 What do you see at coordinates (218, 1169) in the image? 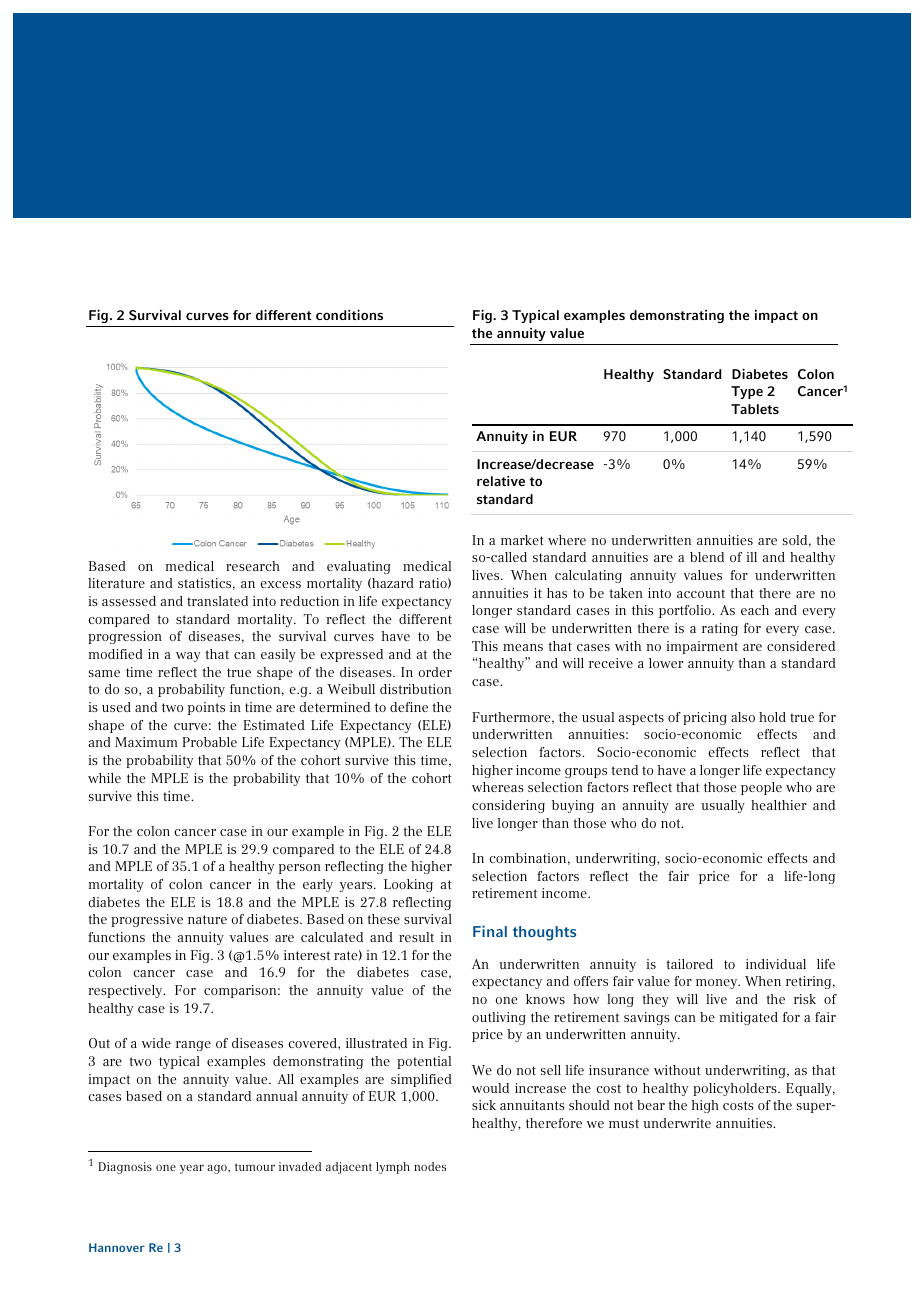
I see `ago` at bounding box center [218, 1169].
